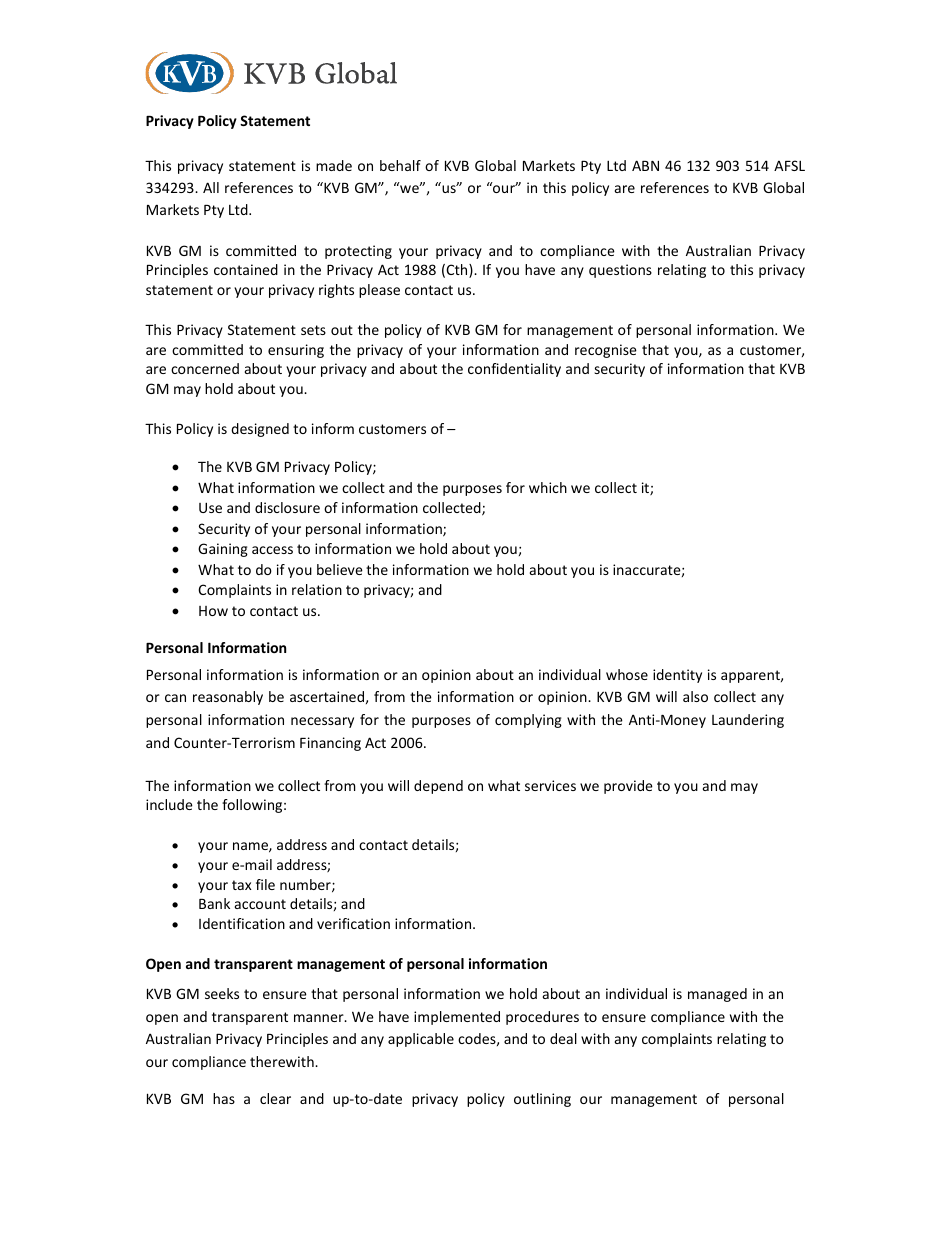 This page has width=952, height=1233. What do you see at coordinates (421, 1040) in the page?
I see `applicable` at bounding box center [421, 1040].
